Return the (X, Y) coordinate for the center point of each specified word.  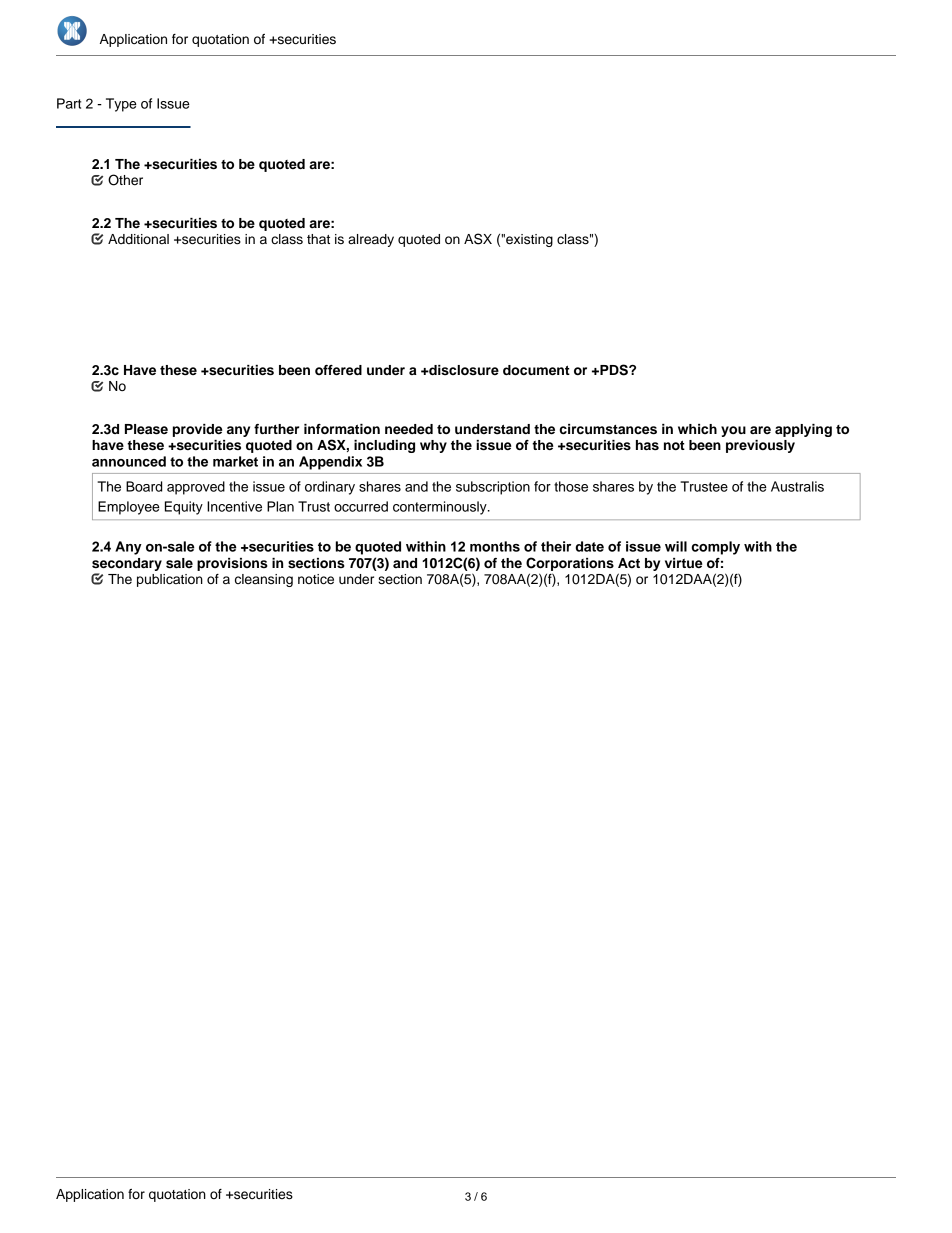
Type (121, 105)
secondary (127, 564)
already (371, 240)
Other (125, 180)
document (536, 370)
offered (338, 370)
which (697, 429)
